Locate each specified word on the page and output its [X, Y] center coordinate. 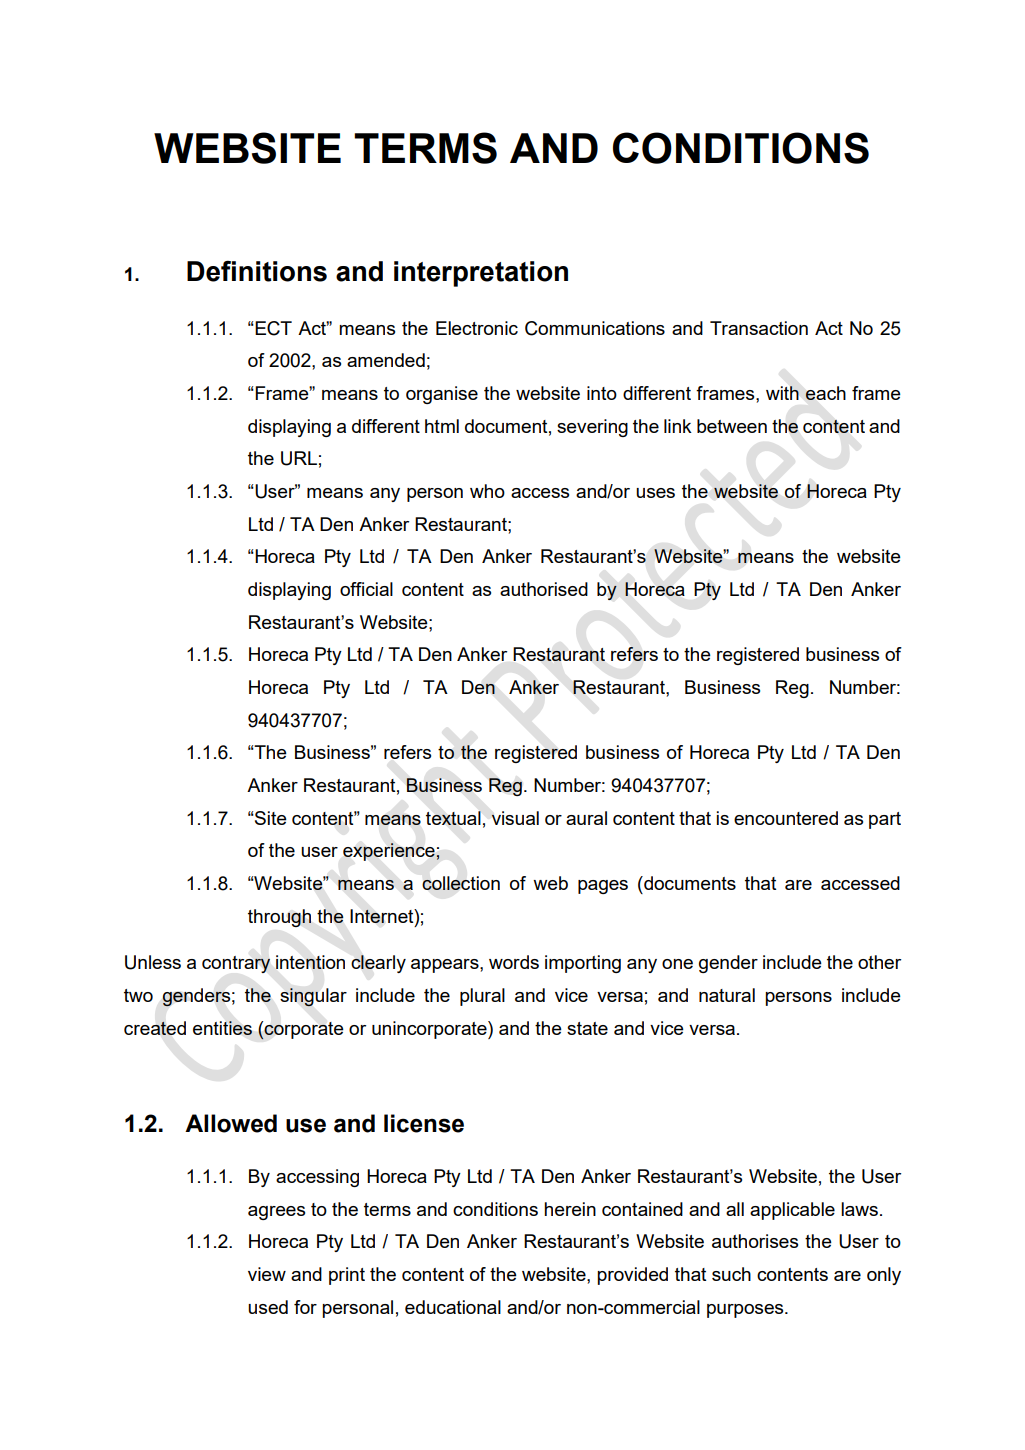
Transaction [759, 328]
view [267, 1274]
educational [453, 1307]
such [731, 1274]
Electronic [477, 328]
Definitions [257, 271]
